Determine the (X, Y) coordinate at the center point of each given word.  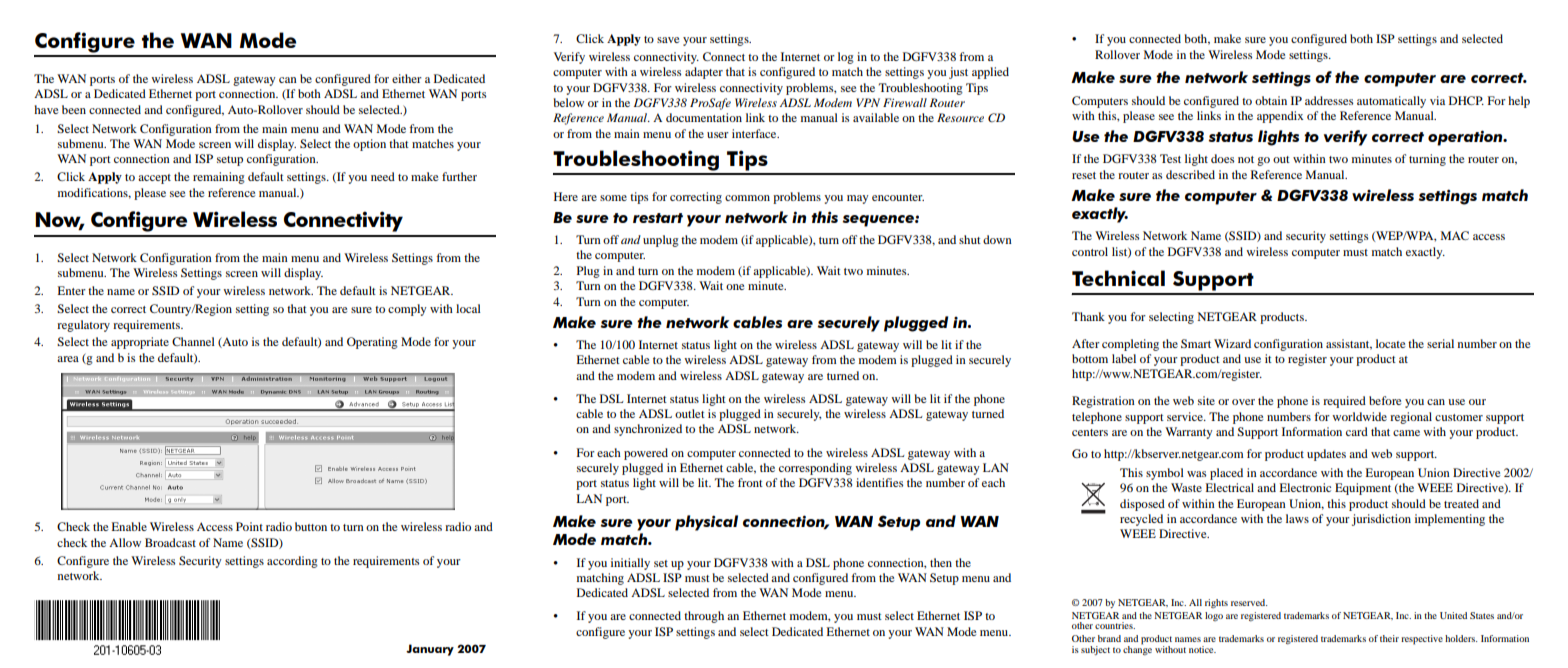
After (1086, 343)
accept (154, 179)
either (407, 78)
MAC (1455, 235)
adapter (704, 73)
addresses (1329, 100)
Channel (193, 341)
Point (249, 526)
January (430, 650)
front (750, 482)
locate (1391, 343)
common (747, 198)
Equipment (1363, 489)
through (704, 617)
